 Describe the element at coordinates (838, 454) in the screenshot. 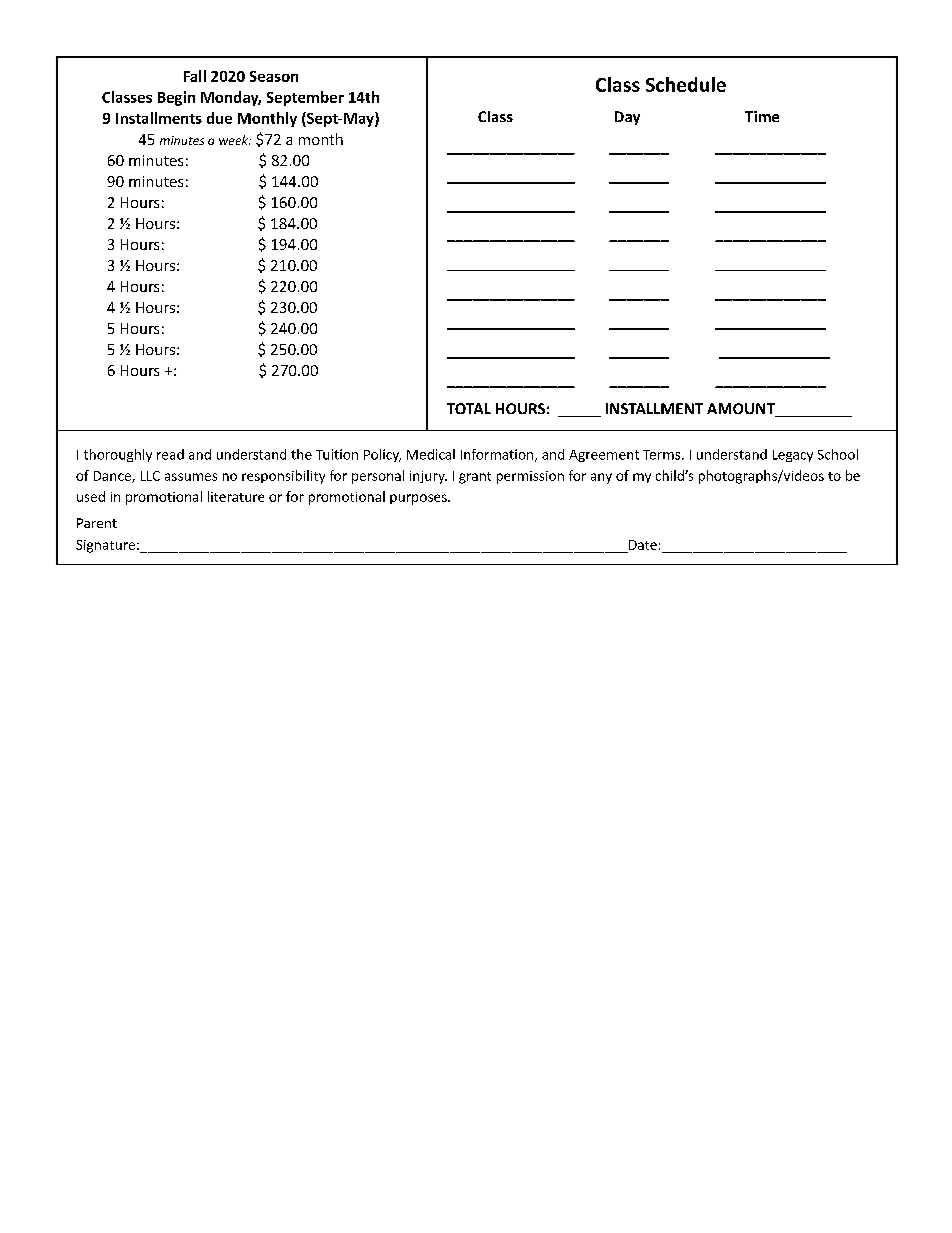

I see `School` at that location.
